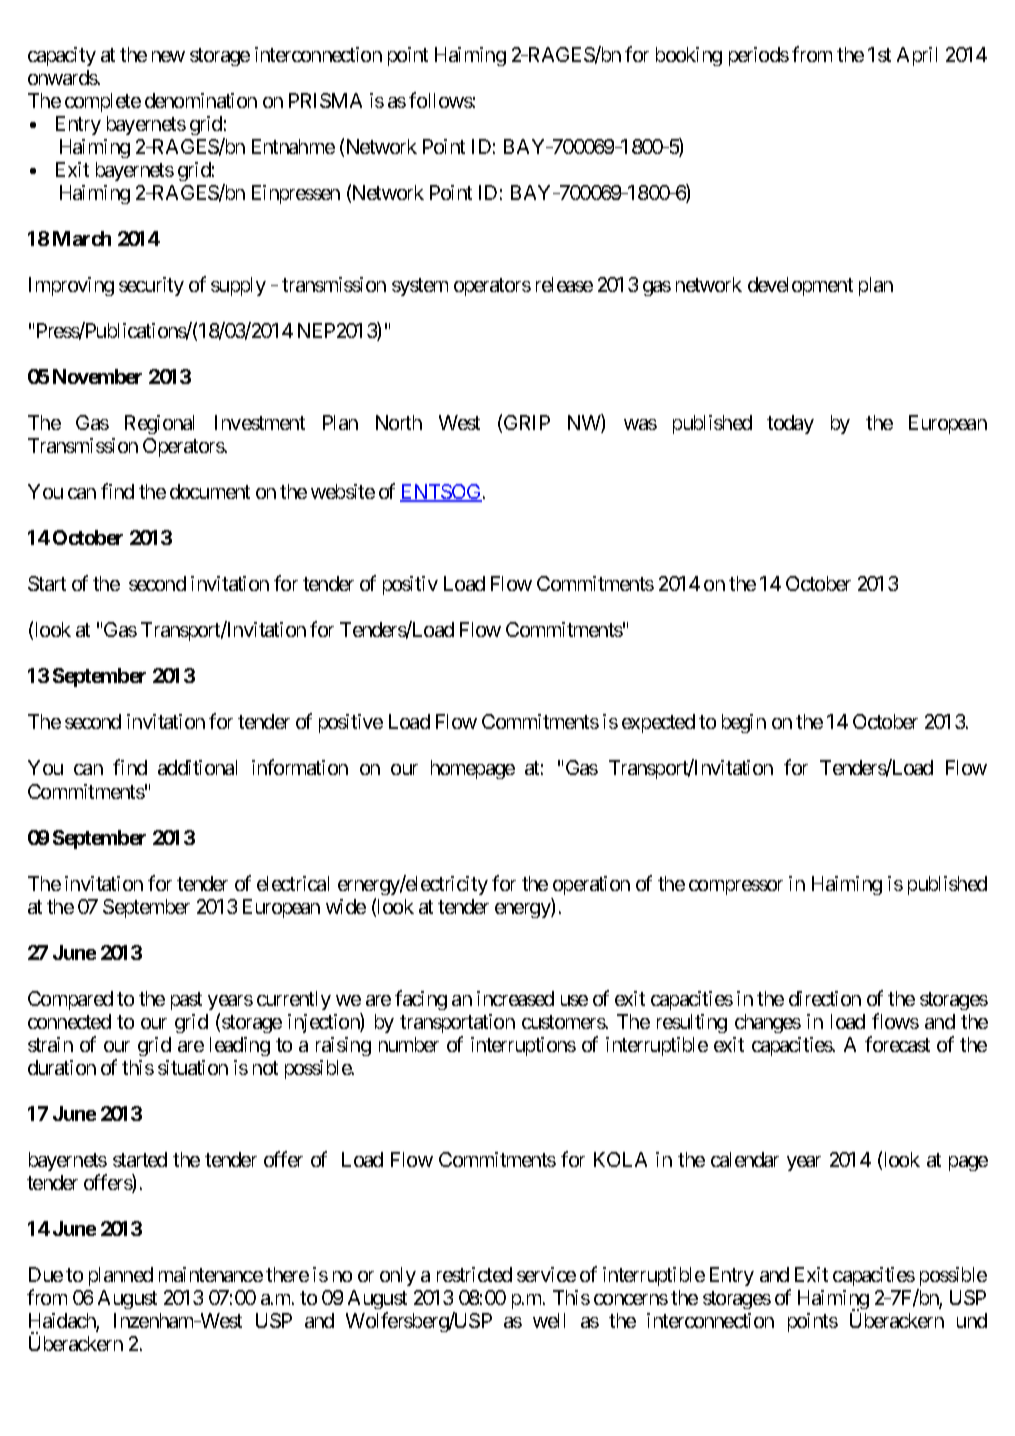 The width and height of the page is (1015, 1436). What do you see at coordinates (800, 286) in the page?
I see `development` at bounding box center [800, 286].
